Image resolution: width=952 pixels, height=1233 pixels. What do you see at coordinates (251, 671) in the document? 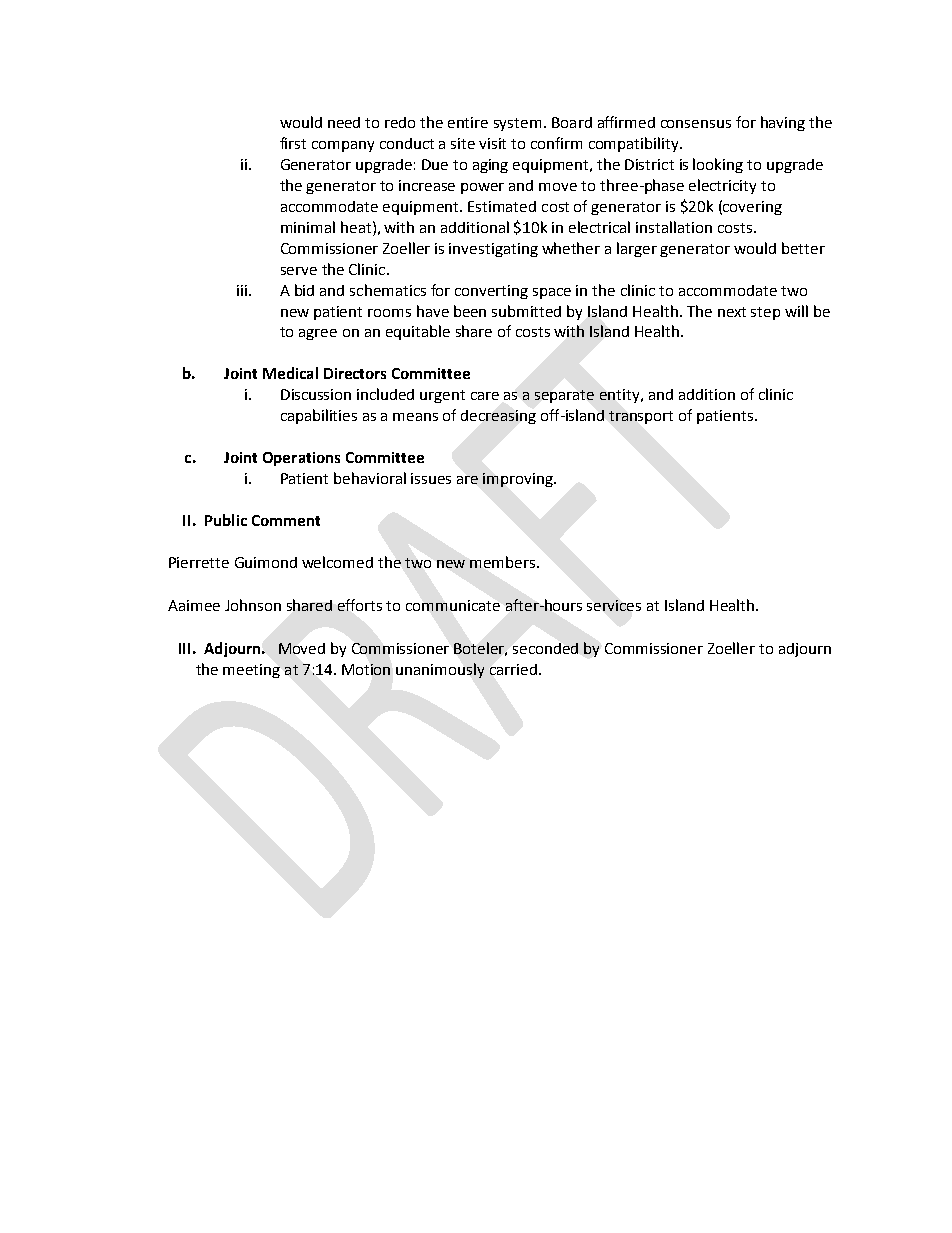
I see `meeting` at bounding box center [251, 671].
